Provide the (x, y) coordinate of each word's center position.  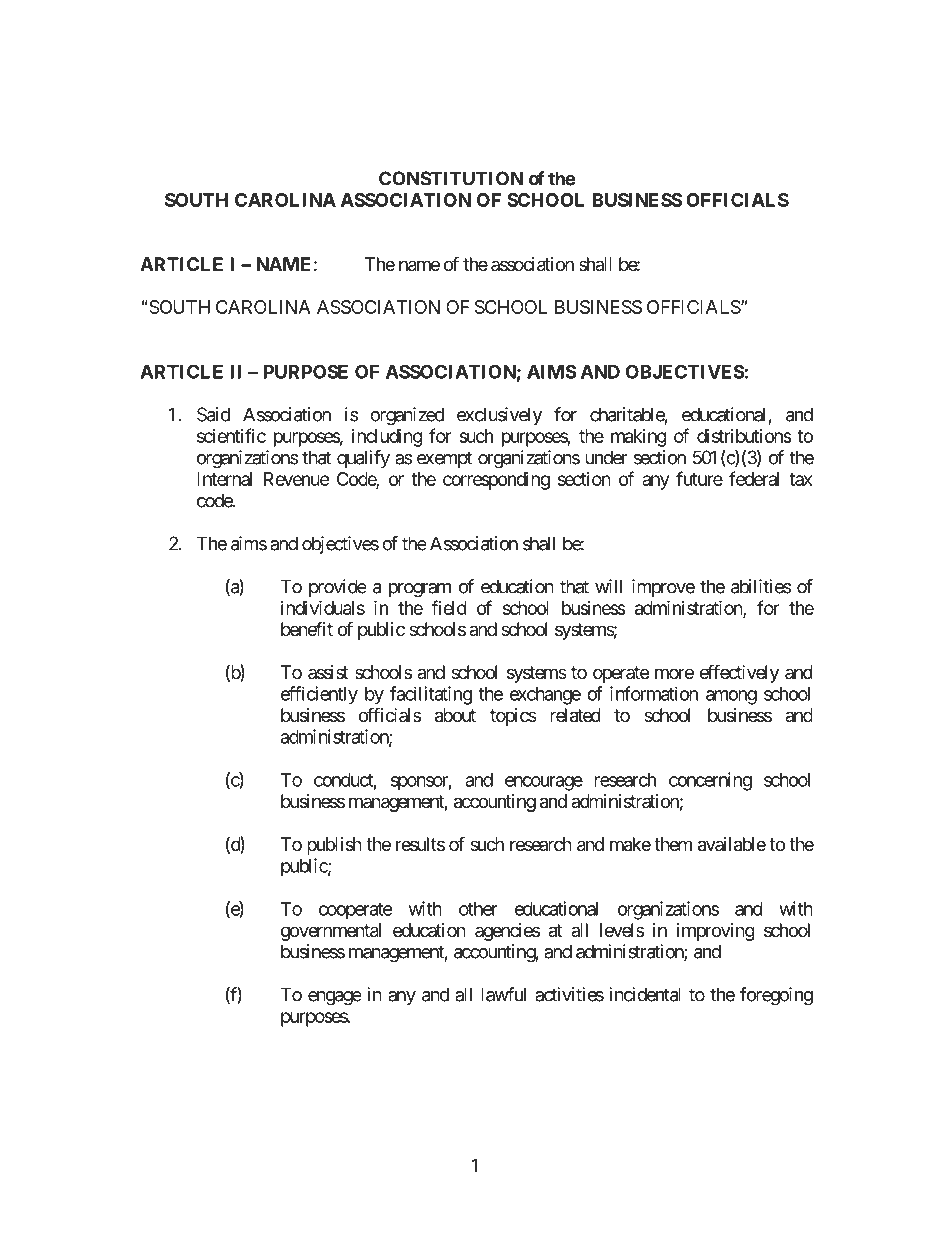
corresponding (496, 481)
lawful (503, 994)
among (731, 697)
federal (754, 478)
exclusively (499, 416)
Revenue (296, 479)
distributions (744, 436)
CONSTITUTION (451, 178)
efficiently (319, 695)
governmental (331, 932)
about (455, 715)
